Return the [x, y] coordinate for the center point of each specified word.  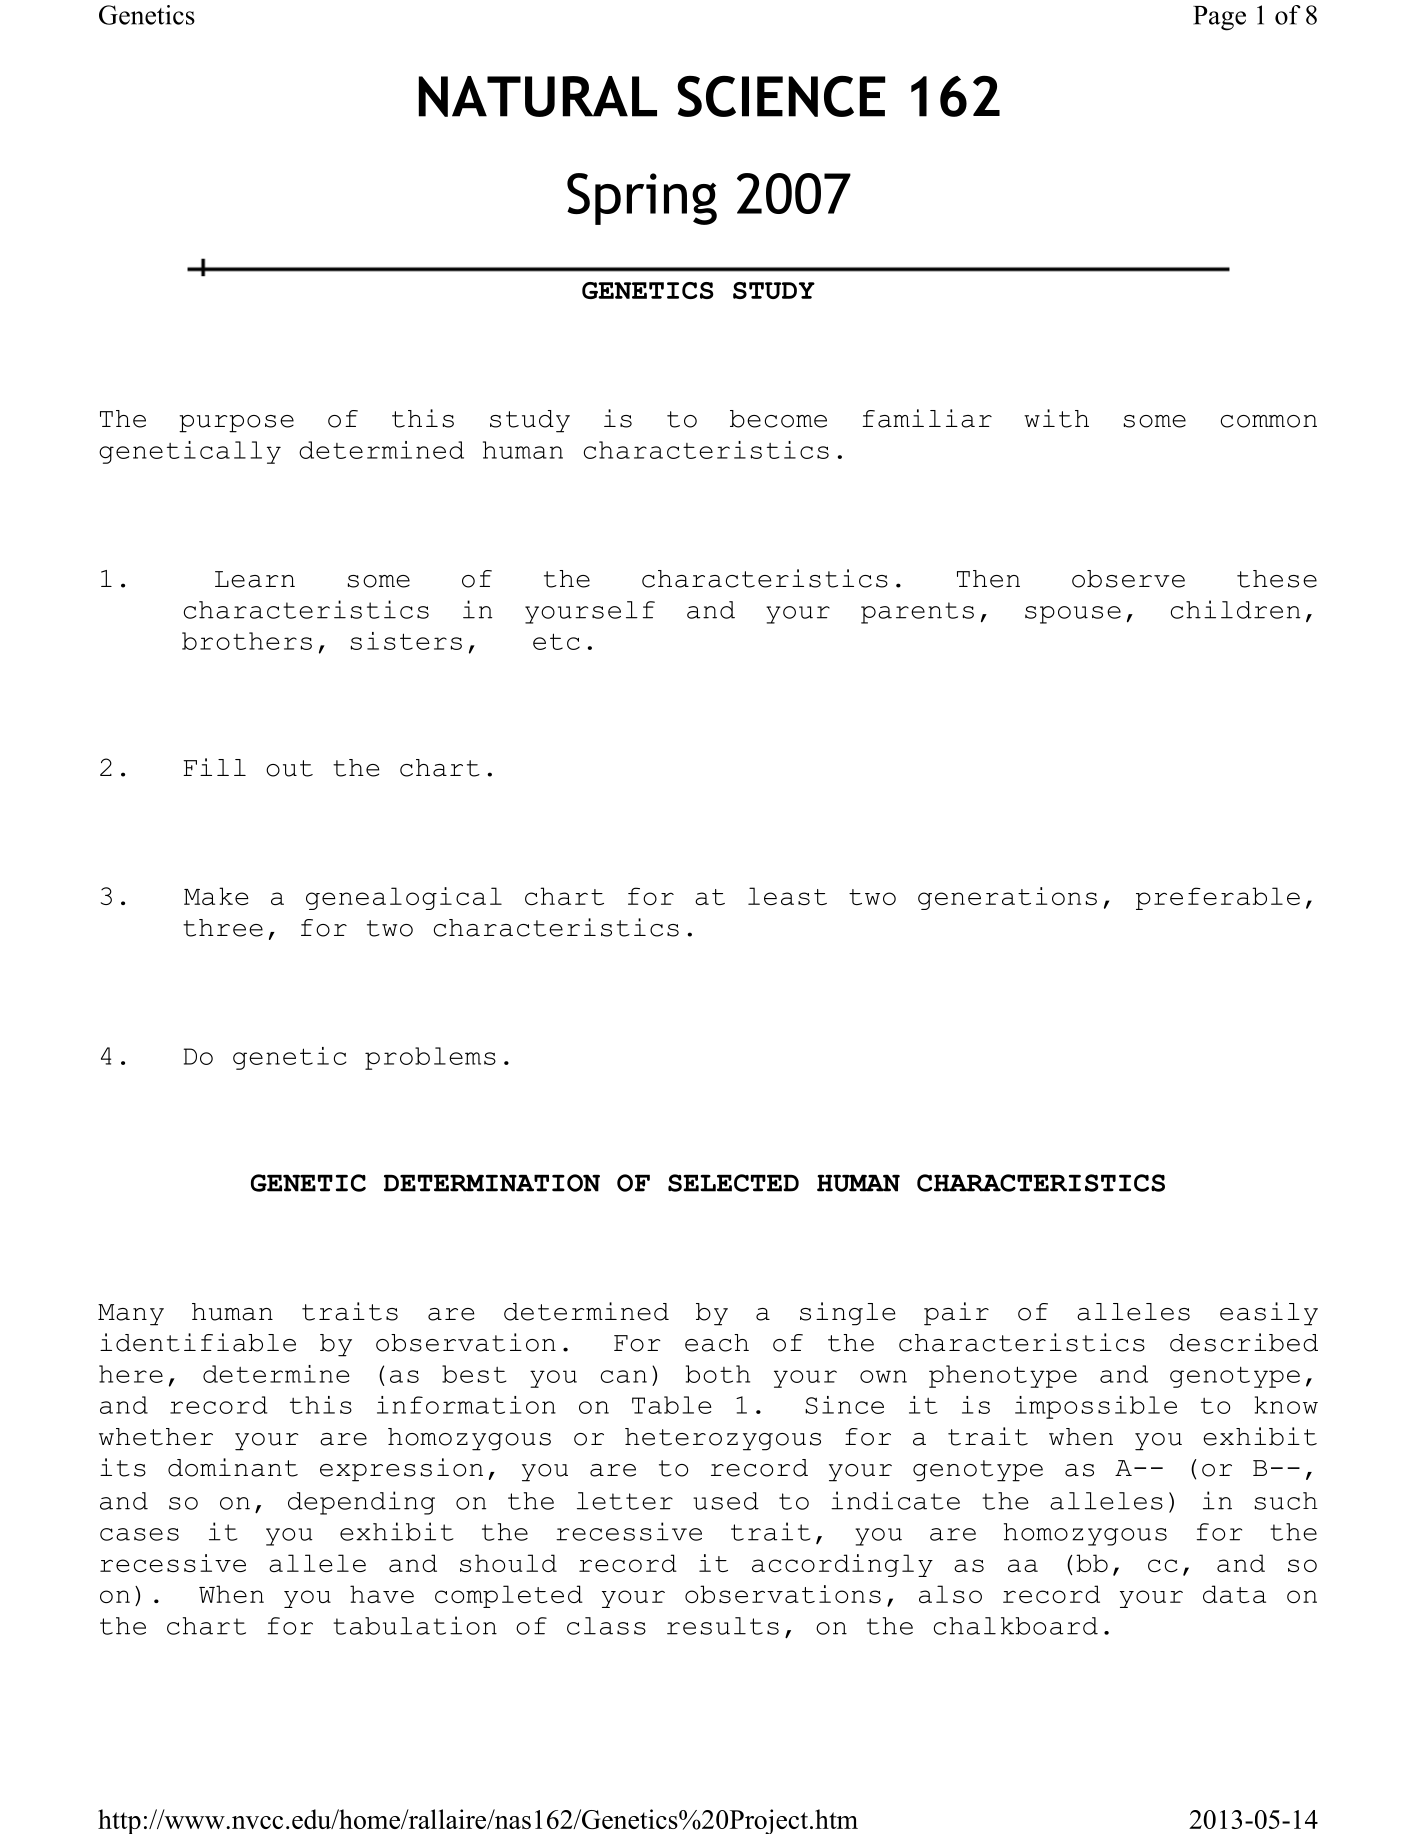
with [1056, 418]
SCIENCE [781, 96]
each [717, 1343]
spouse [1073, 615]
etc [556, 641]
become [778, 419]
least [787, 896]
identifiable [198, 1342]
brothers [247, 641]
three [223, 928]
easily [1269, 1314]
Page [1219, 18]
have [382, 1594]
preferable [1218, 898]
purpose [236, 424]
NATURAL [538, 96]
